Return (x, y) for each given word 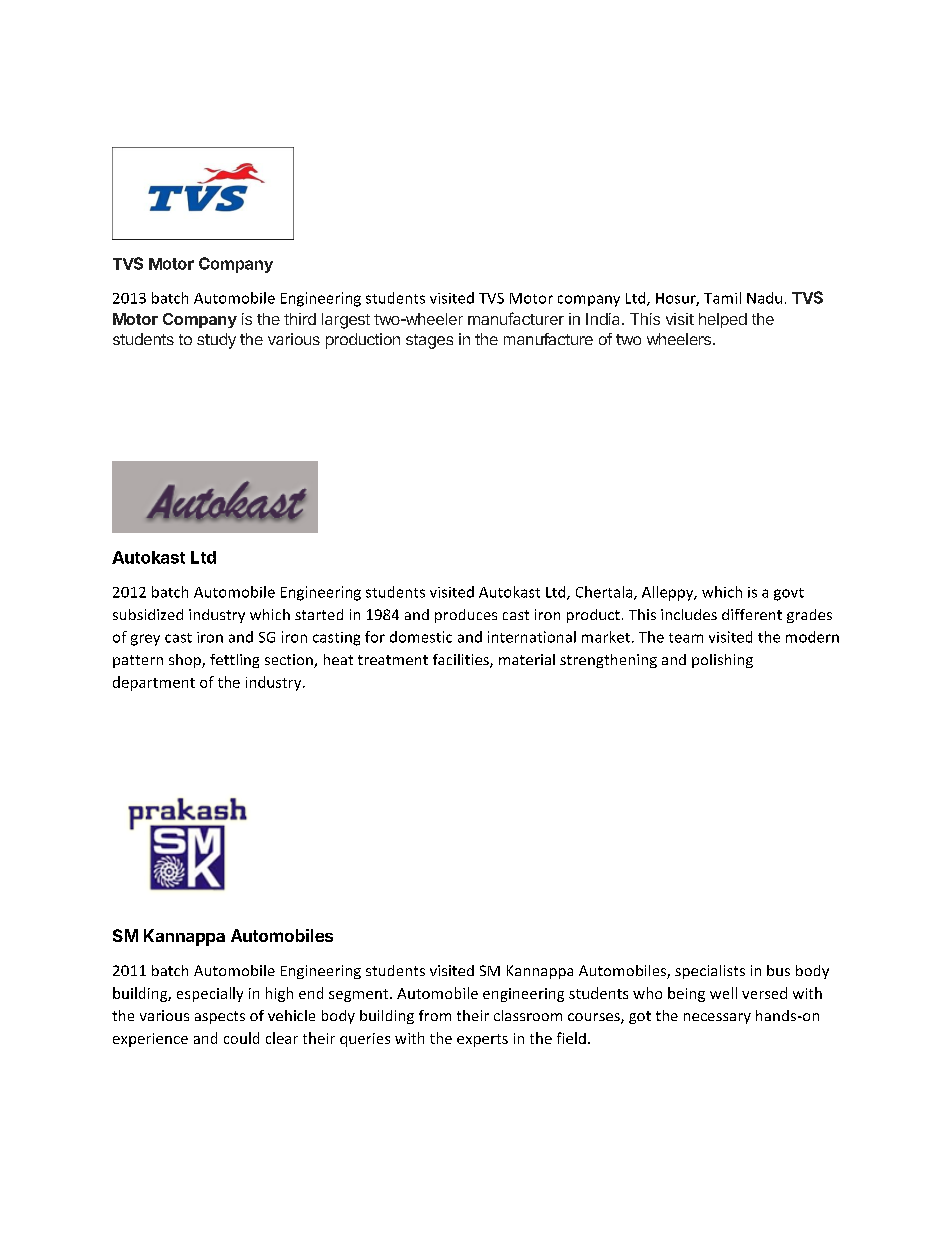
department (154, 683)
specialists (710, 972)
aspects (220, 1017)
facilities (462, 661)
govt (789, 594)
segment (360, 995)
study (216, 341)
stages (429, 341)
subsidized (148, 614)
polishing (722, 661)
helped (723, 320)
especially (210, 994)
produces (466, 616)
